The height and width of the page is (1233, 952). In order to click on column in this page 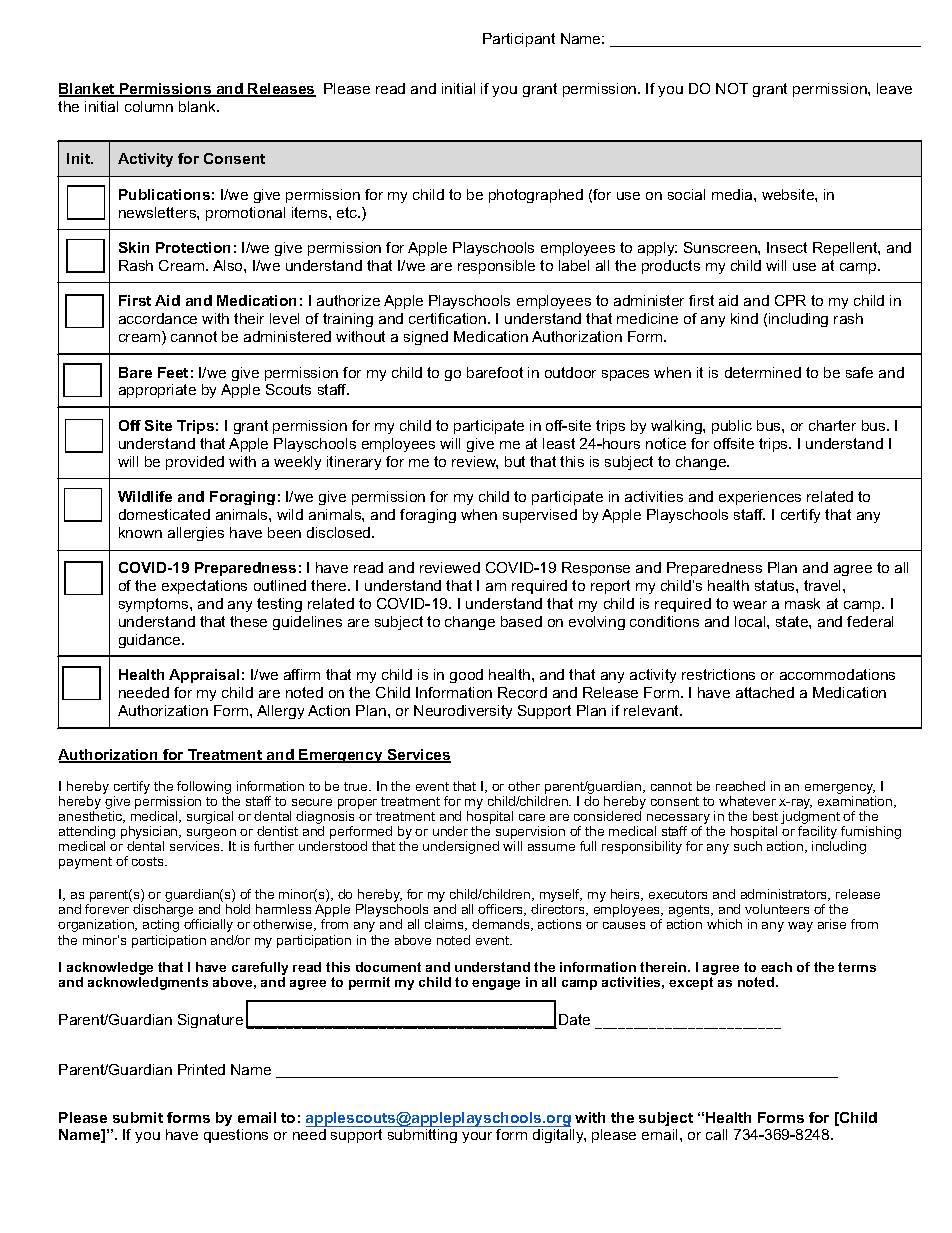, I will do `click(149, 106)`.
